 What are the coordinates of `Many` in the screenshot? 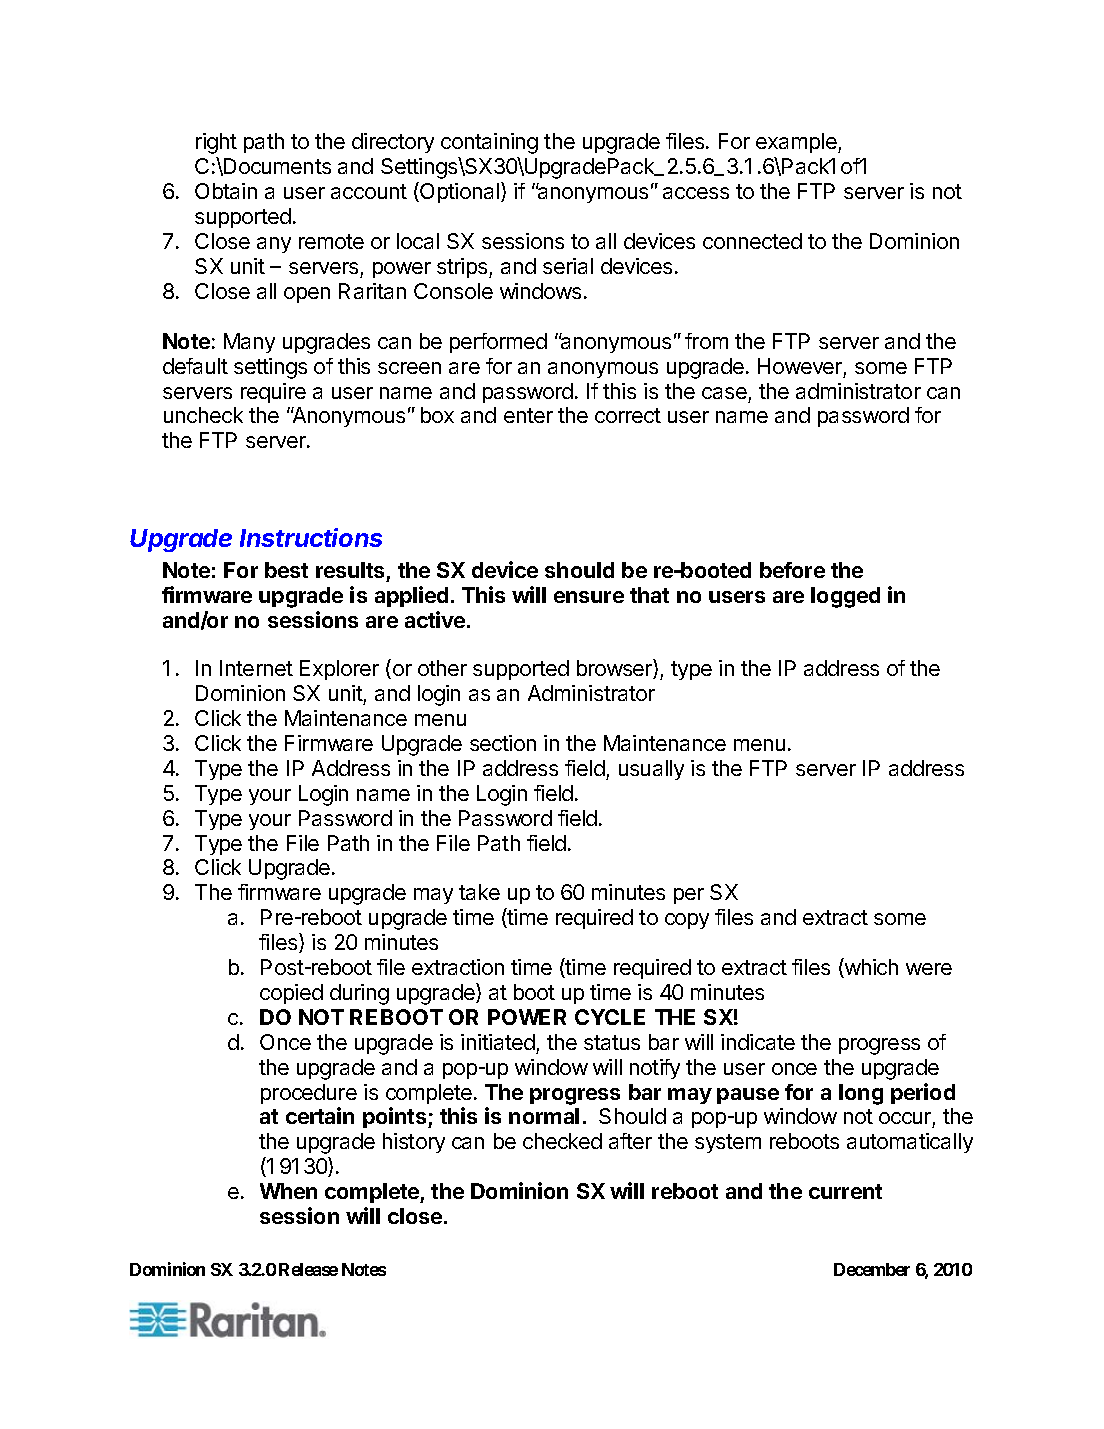 It's located at (249, 343).
